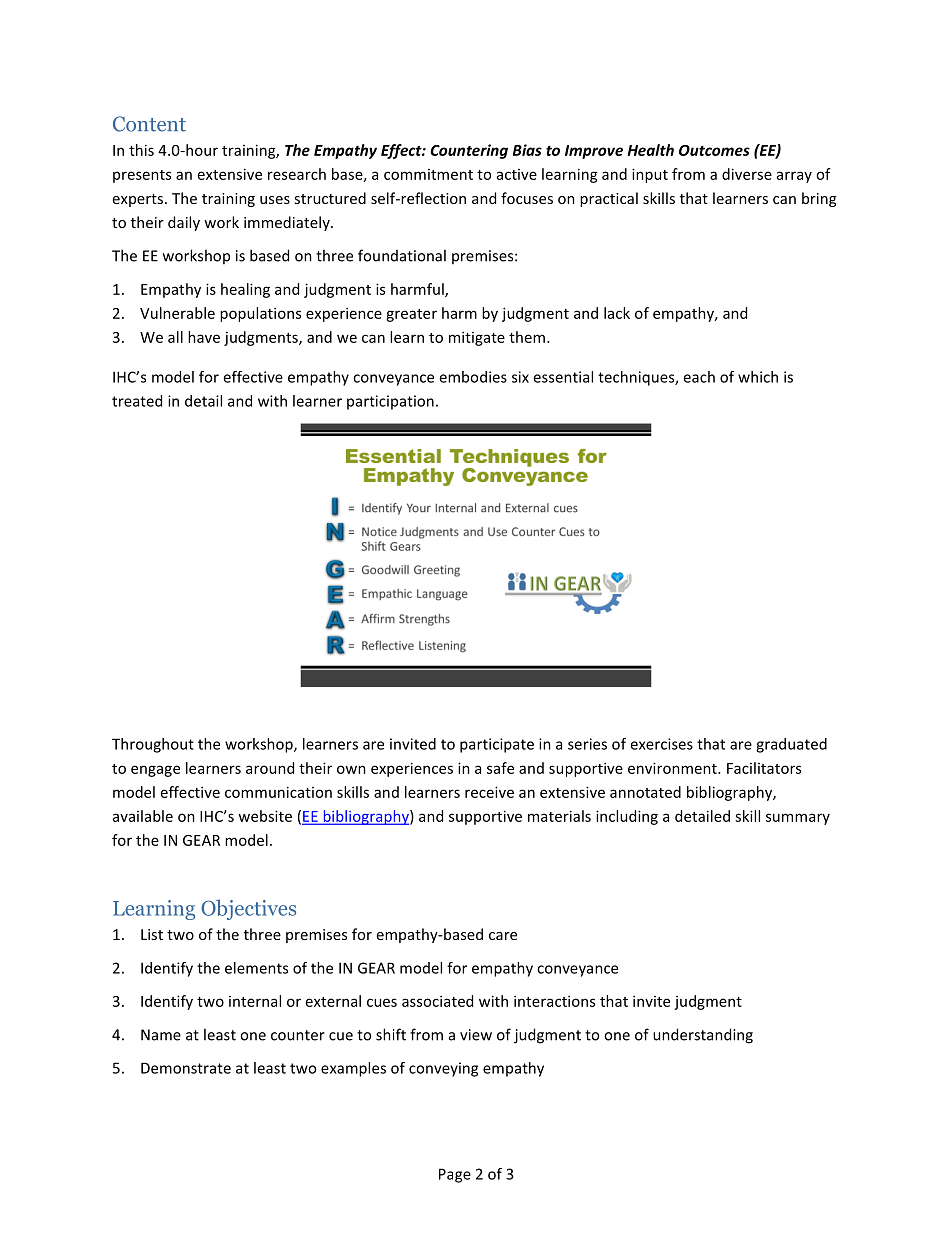 The image size is (952, 1233). Describe the element at coordinates (798, 819) in the document. I see `summary` at that location.
